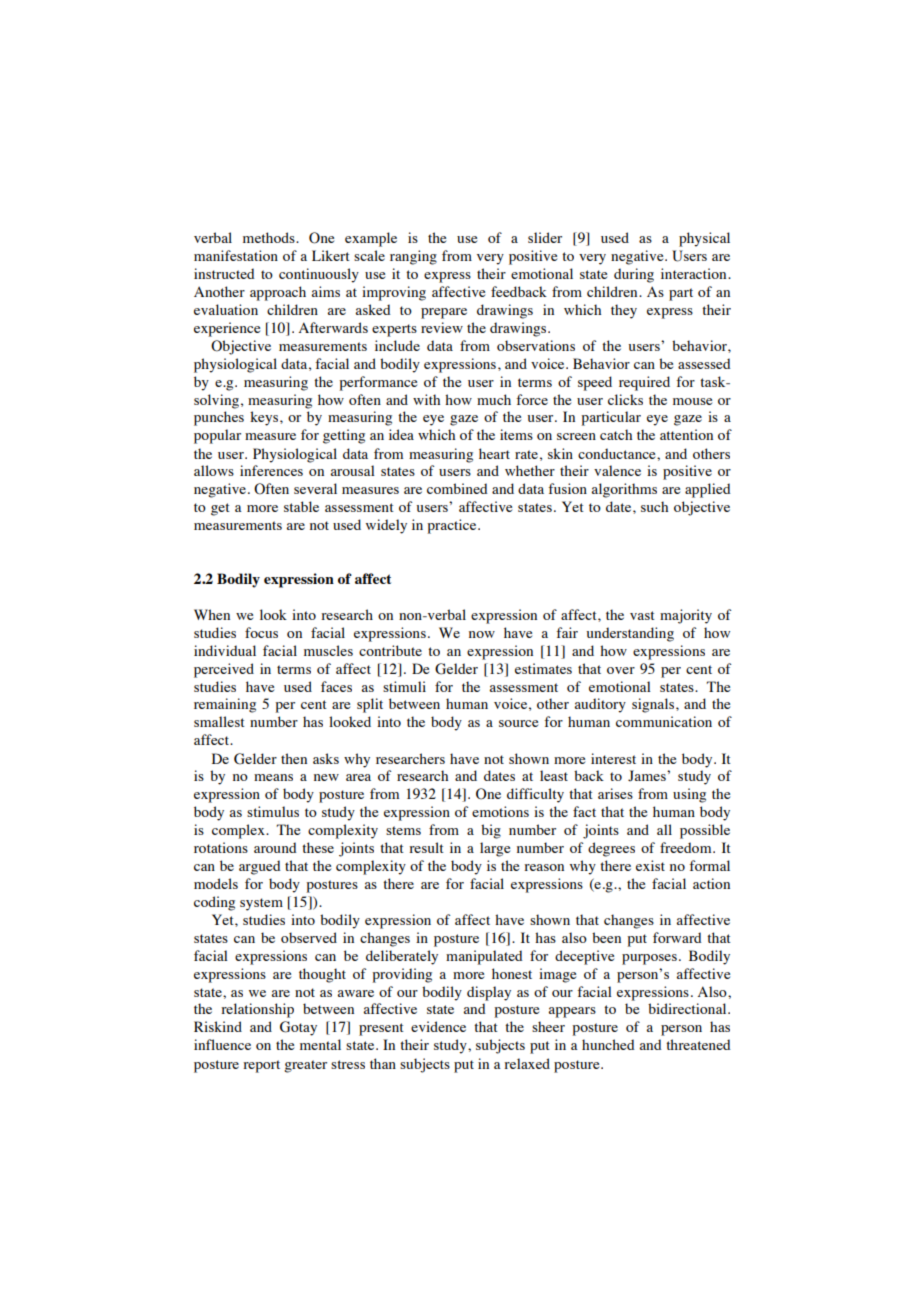 This document has width=924, height=1308. Describe the element at coordinates (426, 847) in the document. I see `result` at that location.
